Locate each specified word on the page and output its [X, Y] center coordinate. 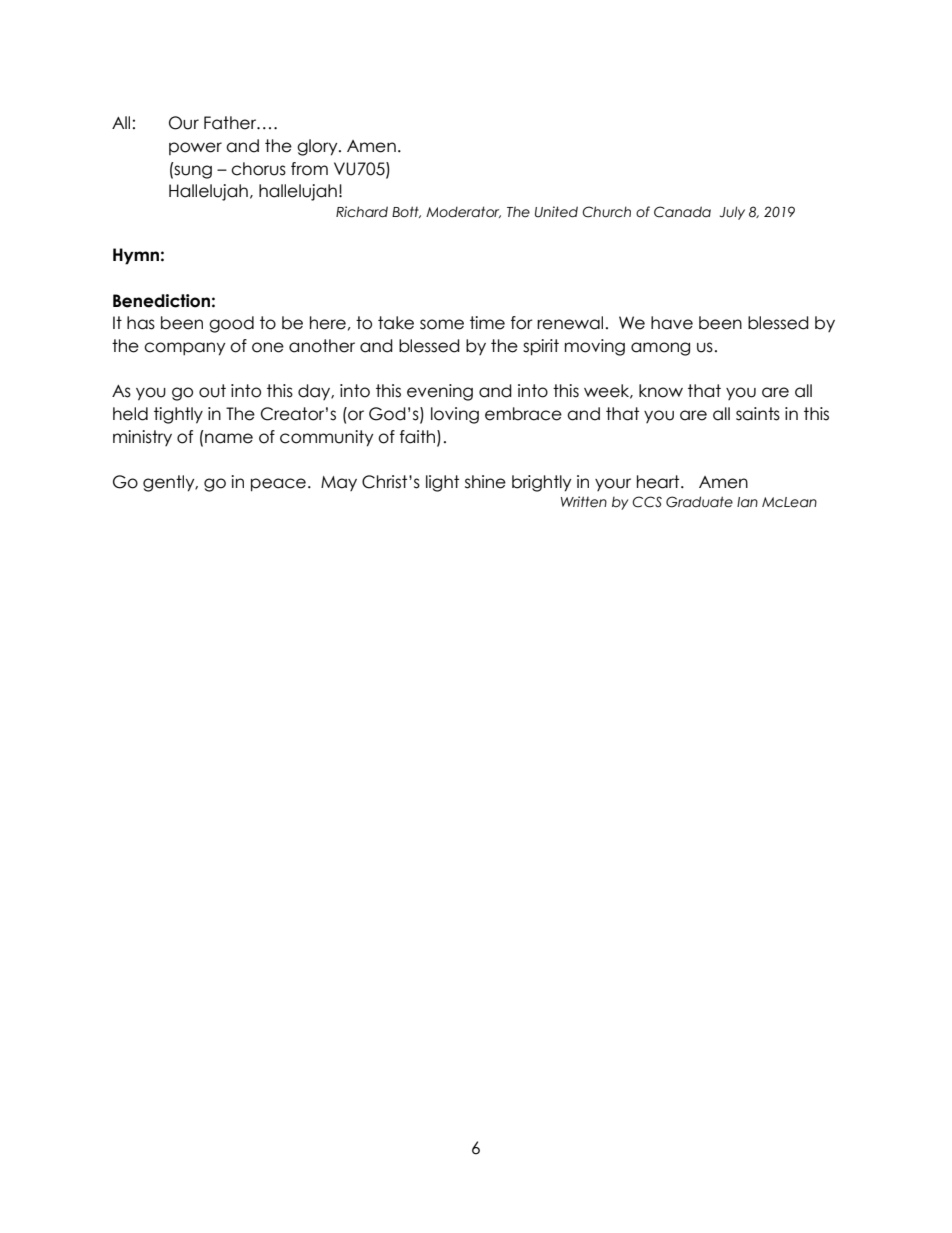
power [195, 148]
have [672, 323]
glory [318, 147]
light [442, 483]
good [231, 324]
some [442, 324]
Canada [682, 212]
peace [278, 485]
